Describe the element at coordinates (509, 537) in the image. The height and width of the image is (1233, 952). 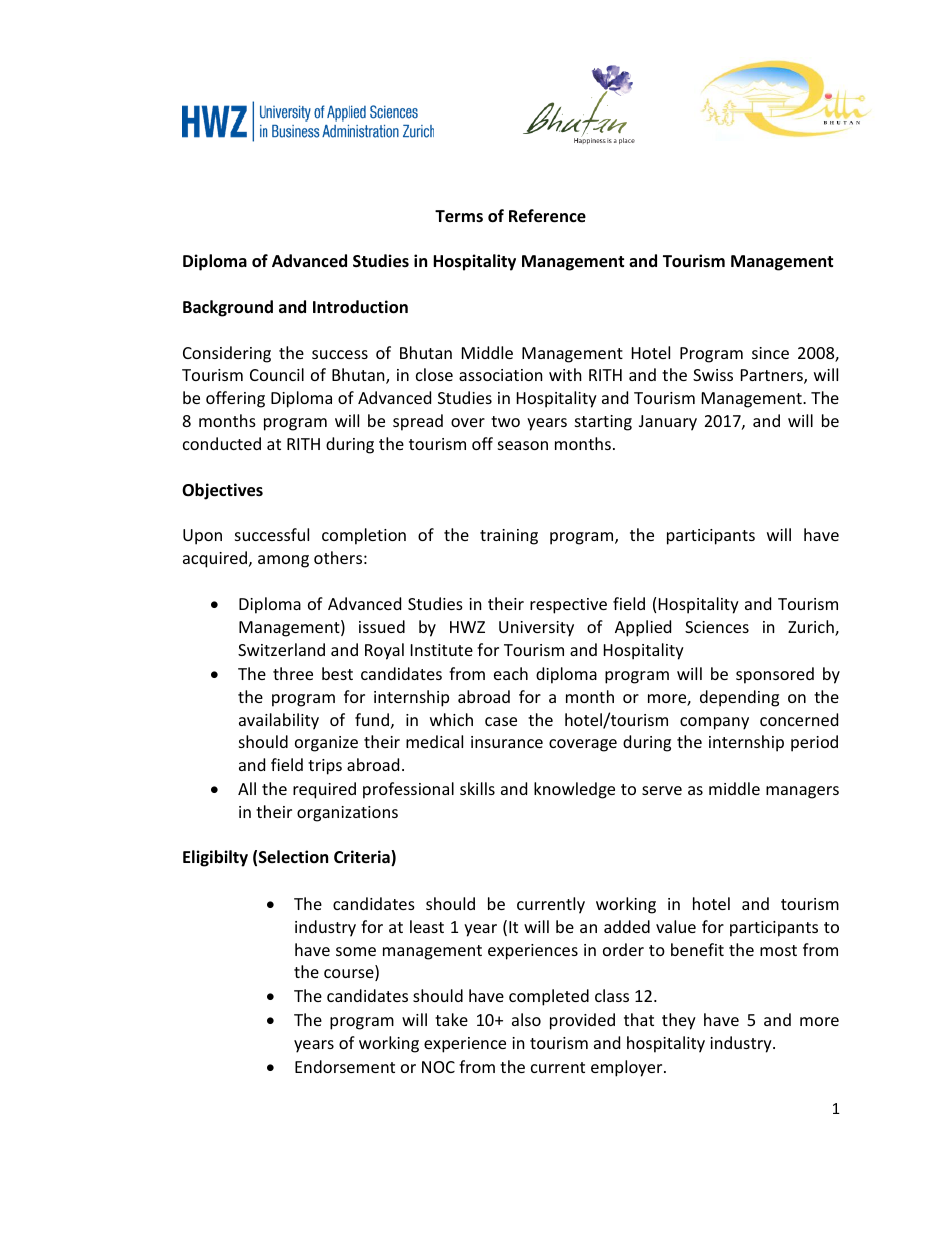
I see `training` at that location.
